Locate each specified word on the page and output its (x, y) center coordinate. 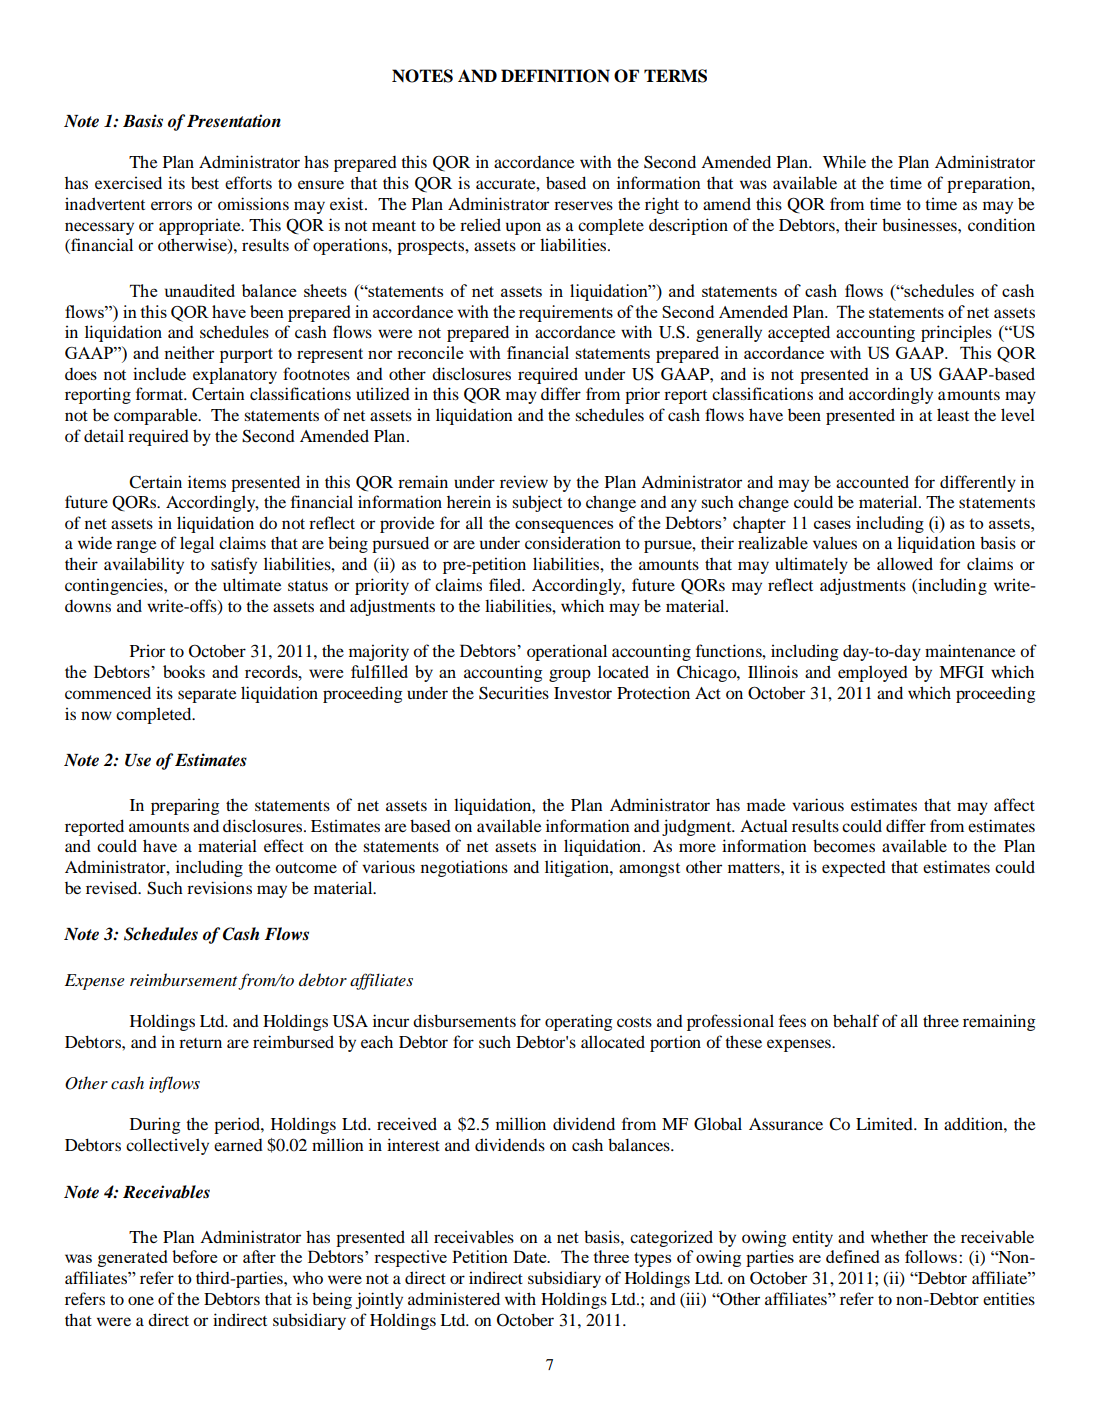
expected (854, 869)
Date (531, 1256)
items (207, 481)
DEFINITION (555, 76)
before (195, 1256)
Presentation (234, 121)
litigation (578, 868)
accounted (872, 481)
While (844, 161)
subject (537, 503)
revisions (219, 887)
